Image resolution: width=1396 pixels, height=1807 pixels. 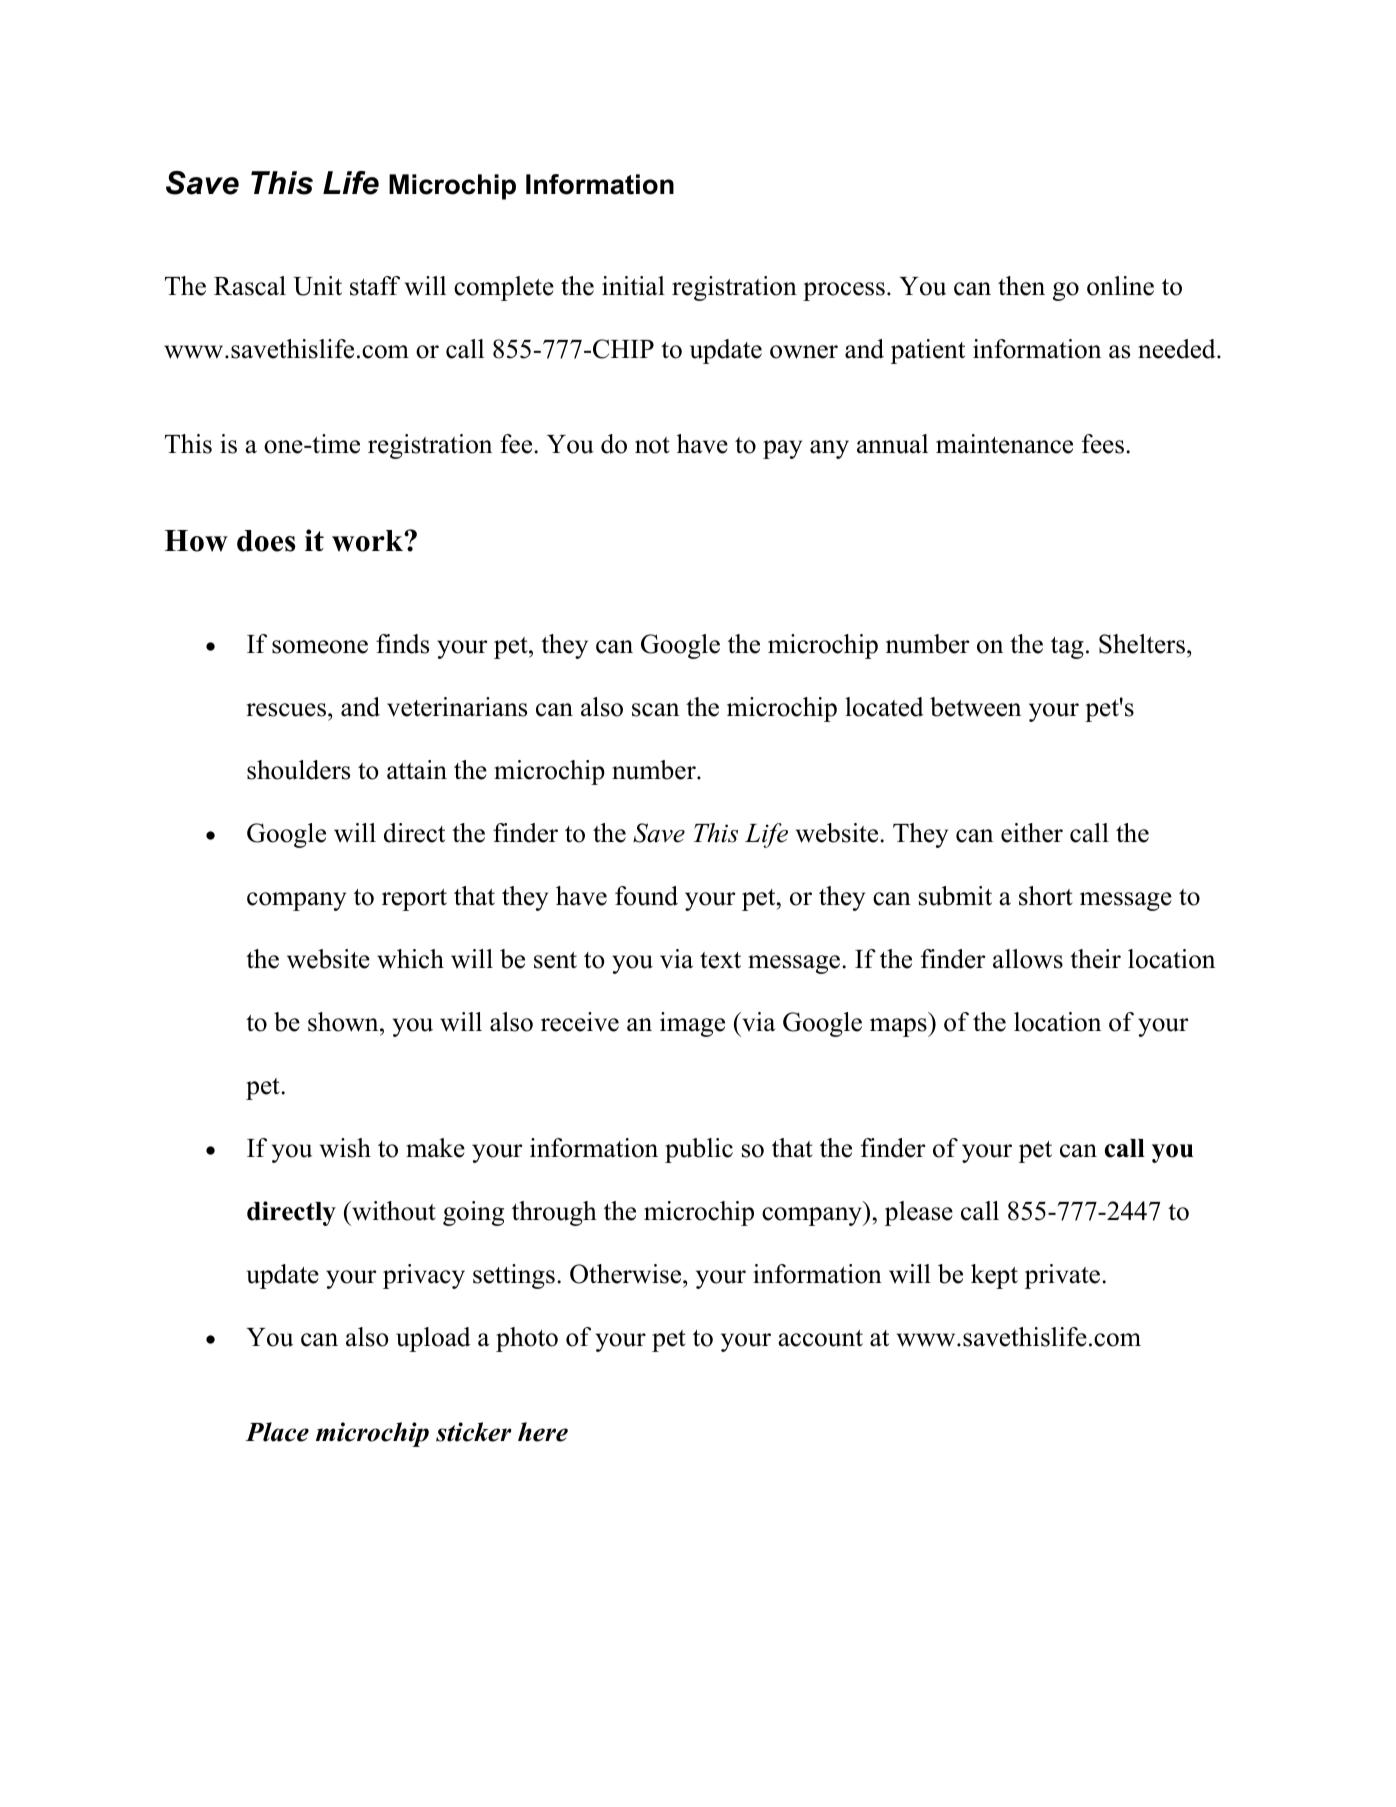 What do you see at coordinates (1067, 648) in the screenshot?
I see `tag` at bounding box center [1067, 648].
